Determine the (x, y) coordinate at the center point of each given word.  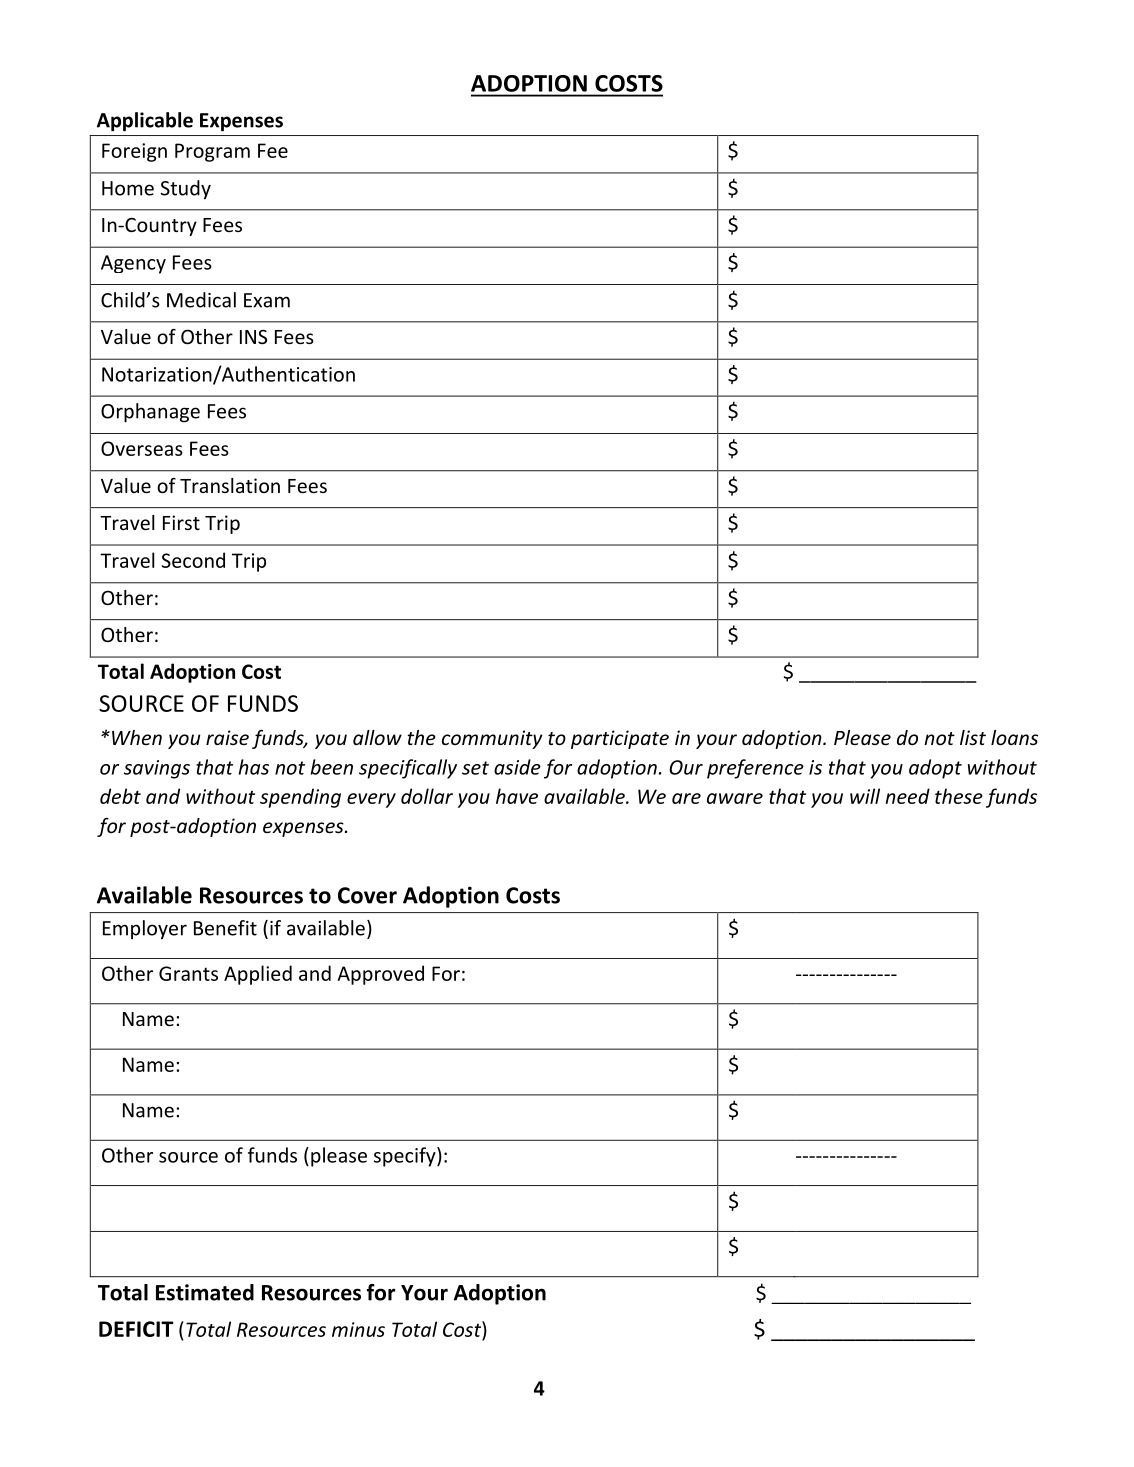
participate (620, 739)
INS (253, 336)
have (517, 796)
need (907, 796)
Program (212, 152)
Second (193, 560)
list (973, 737)
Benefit (225, 928)
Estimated (205, 1292)
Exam (267, 300)
